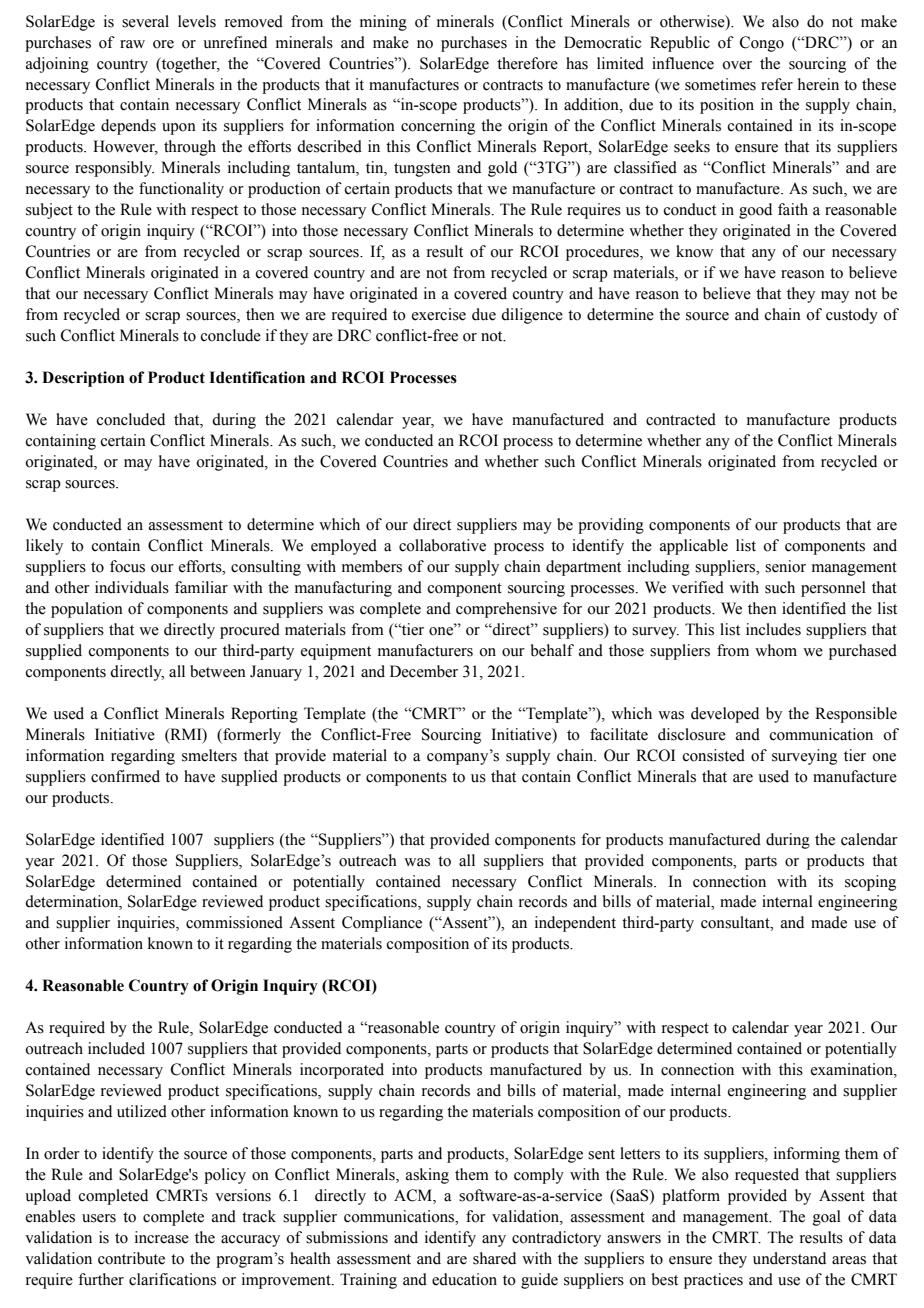 This screenshot has width=924, height=1308. Describe the element at coordinates (132, 44) in the screenshot. I see `raw` at that location.
